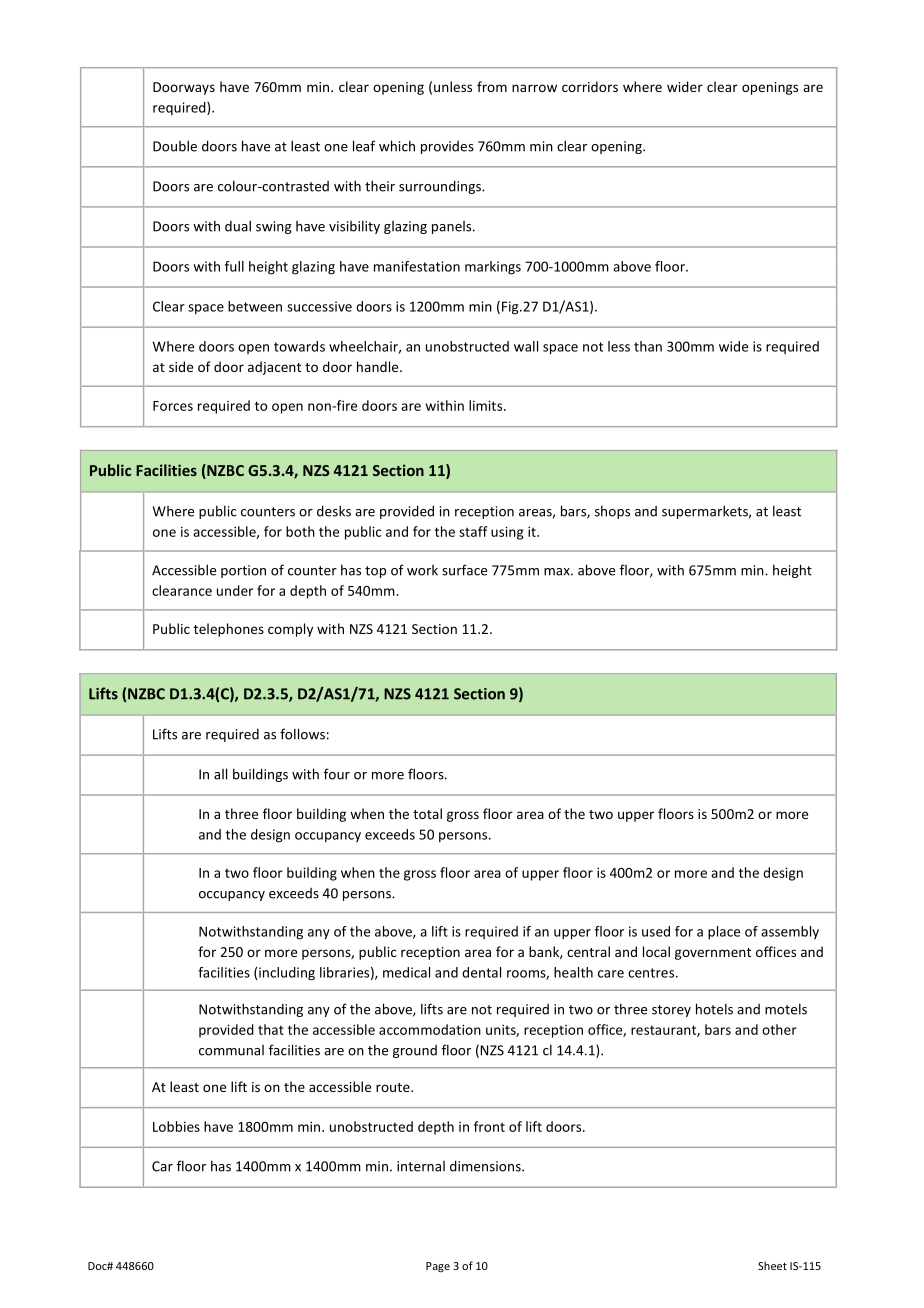 The width and height of the page is (924, 1308). Describe the element at coordinates (481, 972) in the page. I see `dental` at that location.
